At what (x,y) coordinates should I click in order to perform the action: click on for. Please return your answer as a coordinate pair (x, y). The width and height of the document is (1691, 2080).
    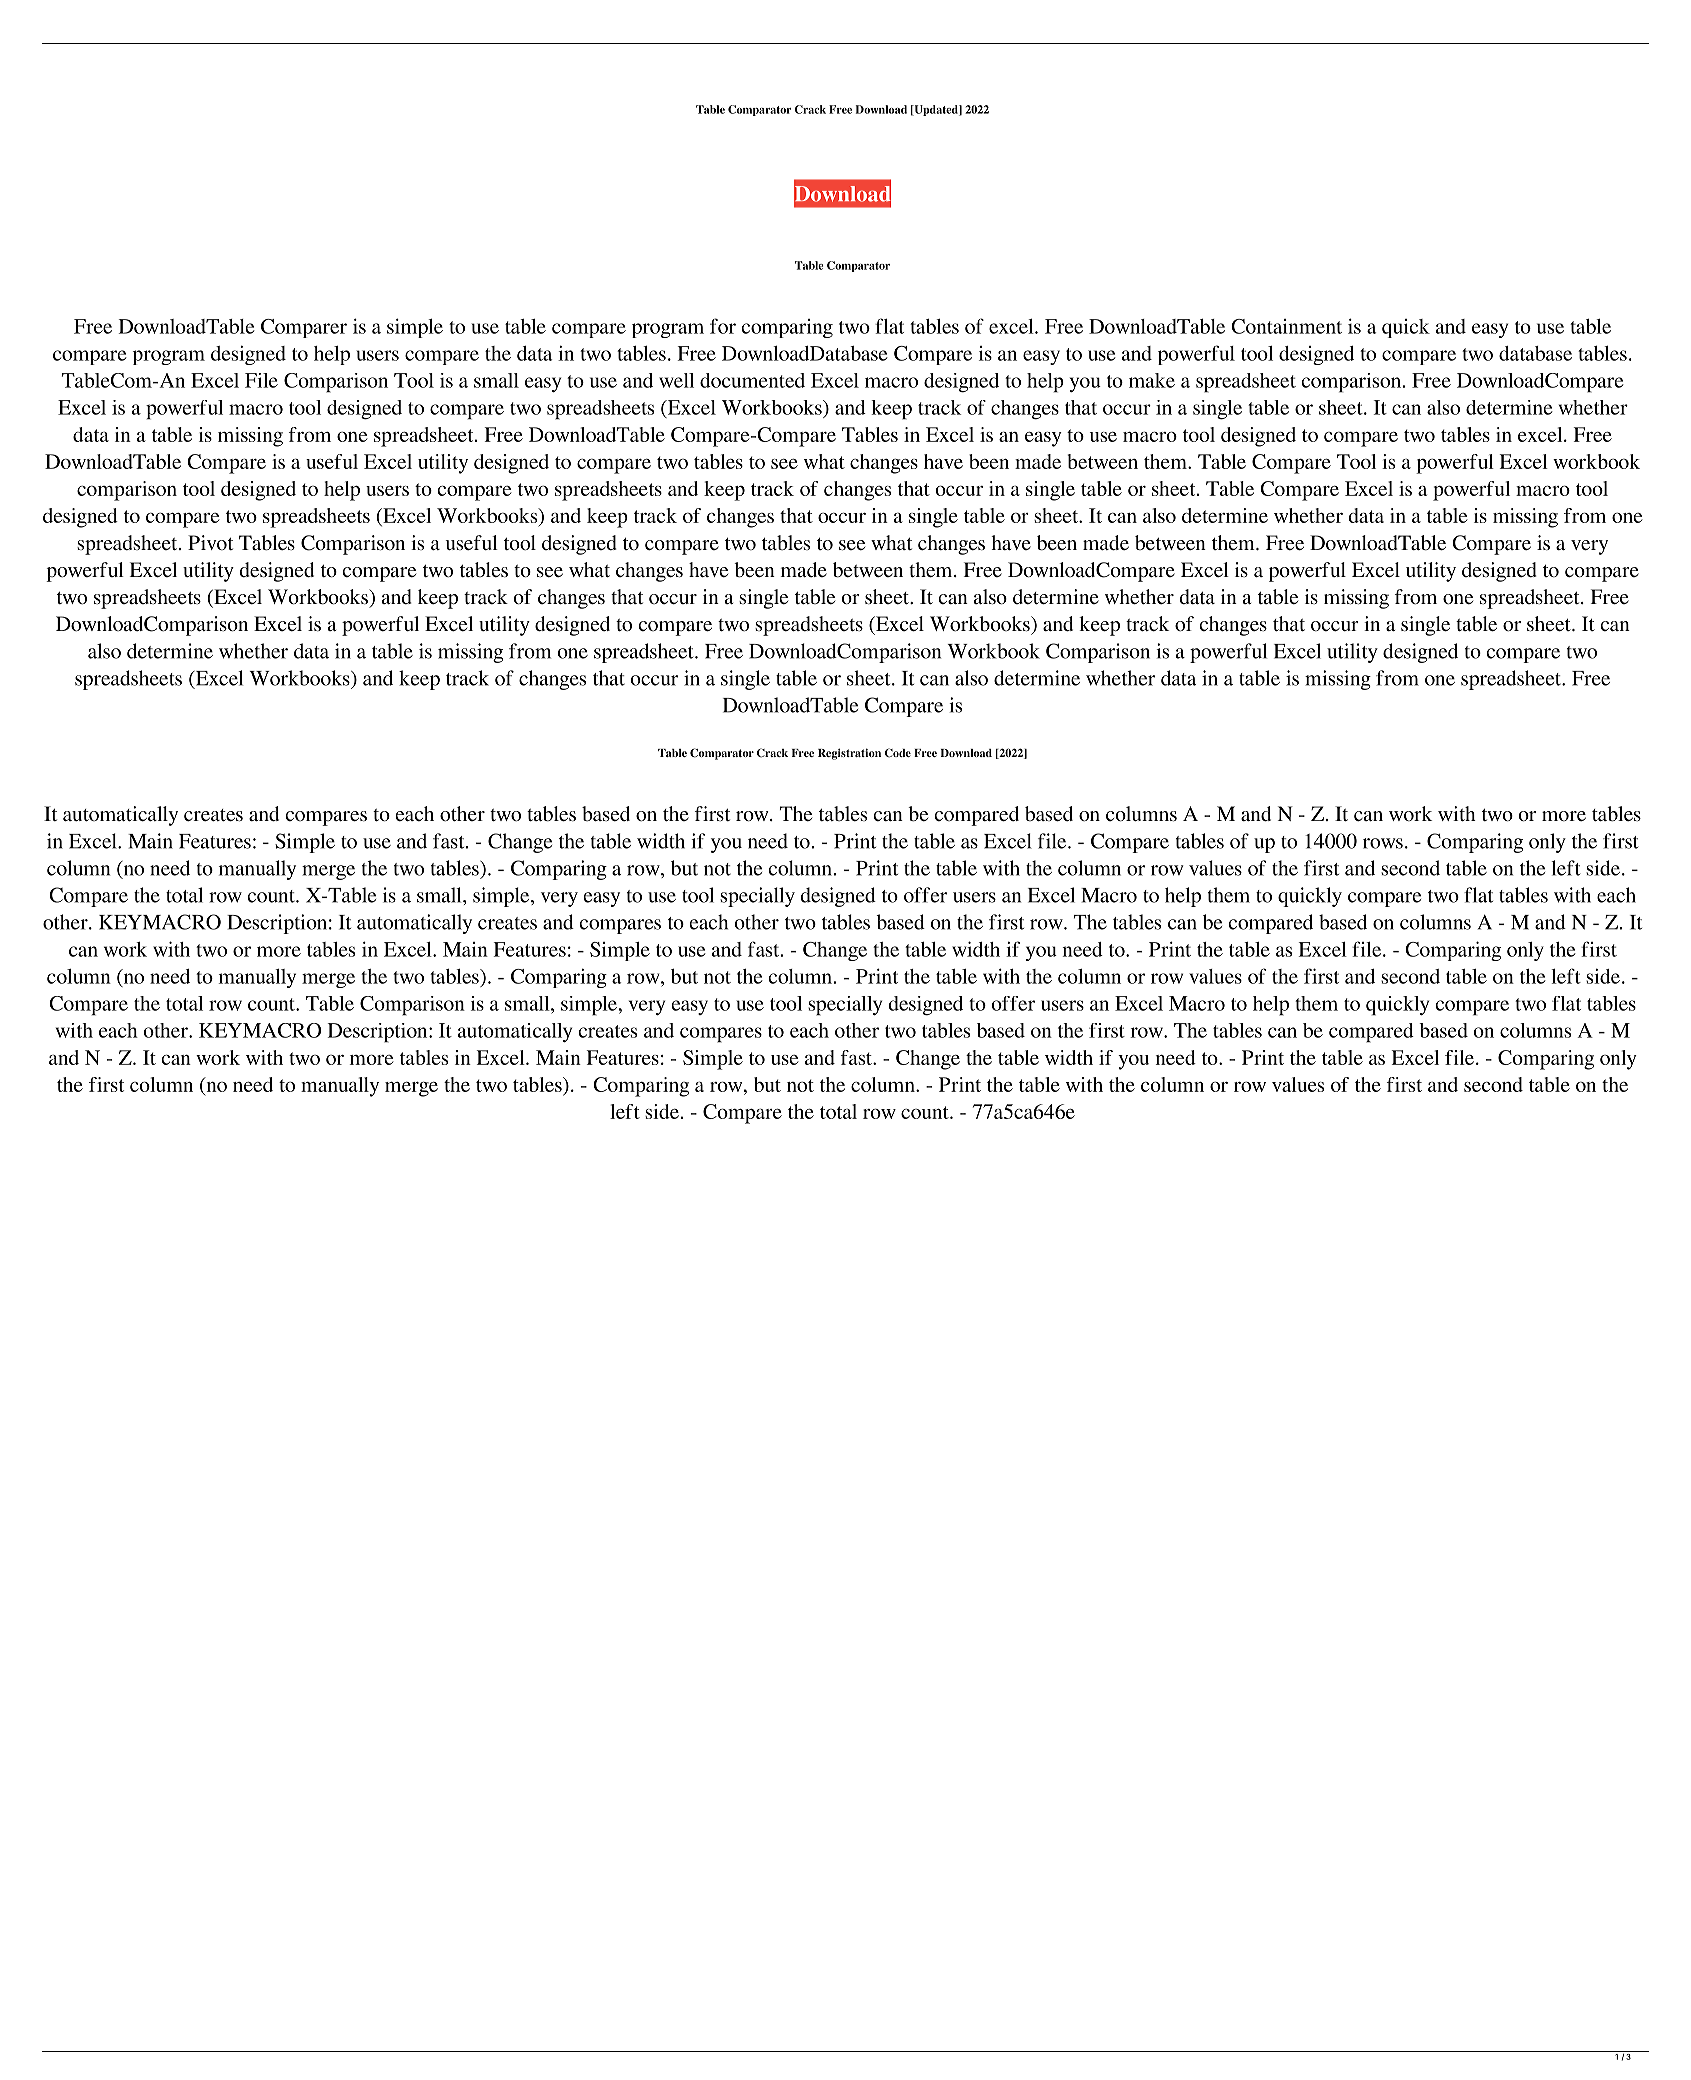
    Looking at the image, I should click on (723, 326).
